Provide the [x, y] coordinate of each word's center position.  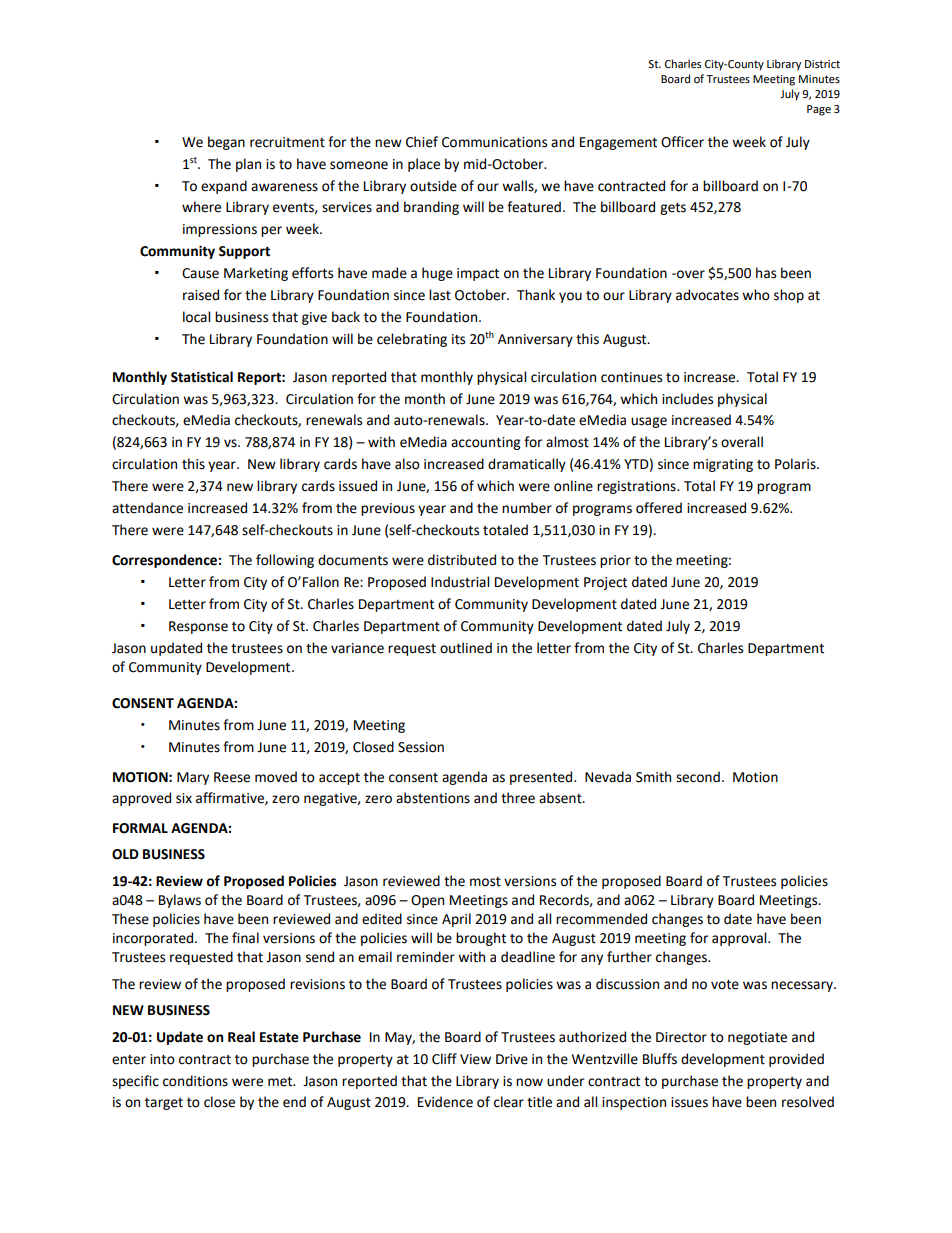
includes [687, 399]
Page [819, 110]
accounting [485, 443]
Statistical [202, 377]
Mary [193, 778]
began [226, 143]
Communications [494, 142]
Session [421, 747]
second [698, 777]
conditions [195, 1081]
